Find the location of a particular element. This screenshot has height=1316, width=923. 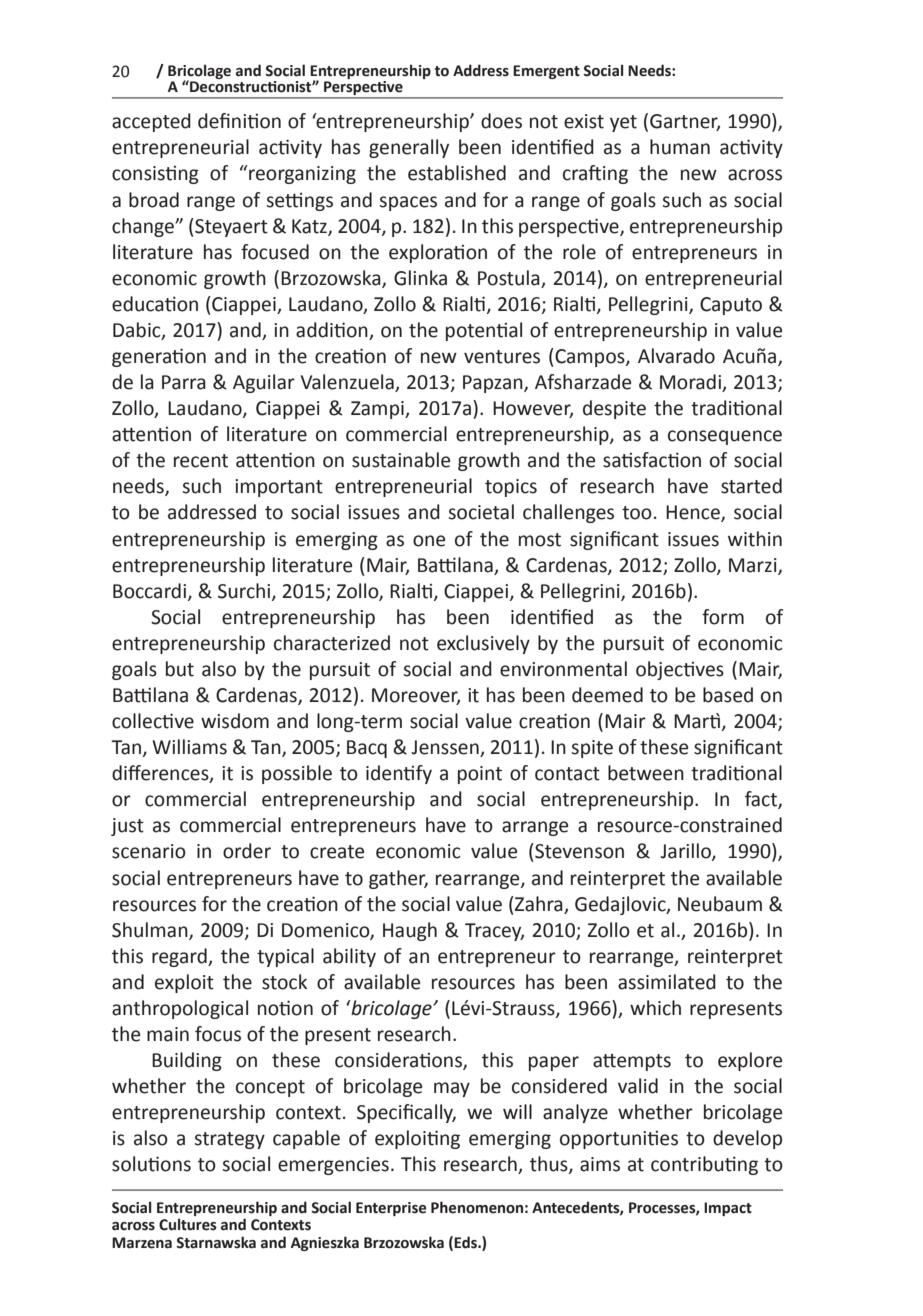

assimilated is located at coordinates (667, 982).
